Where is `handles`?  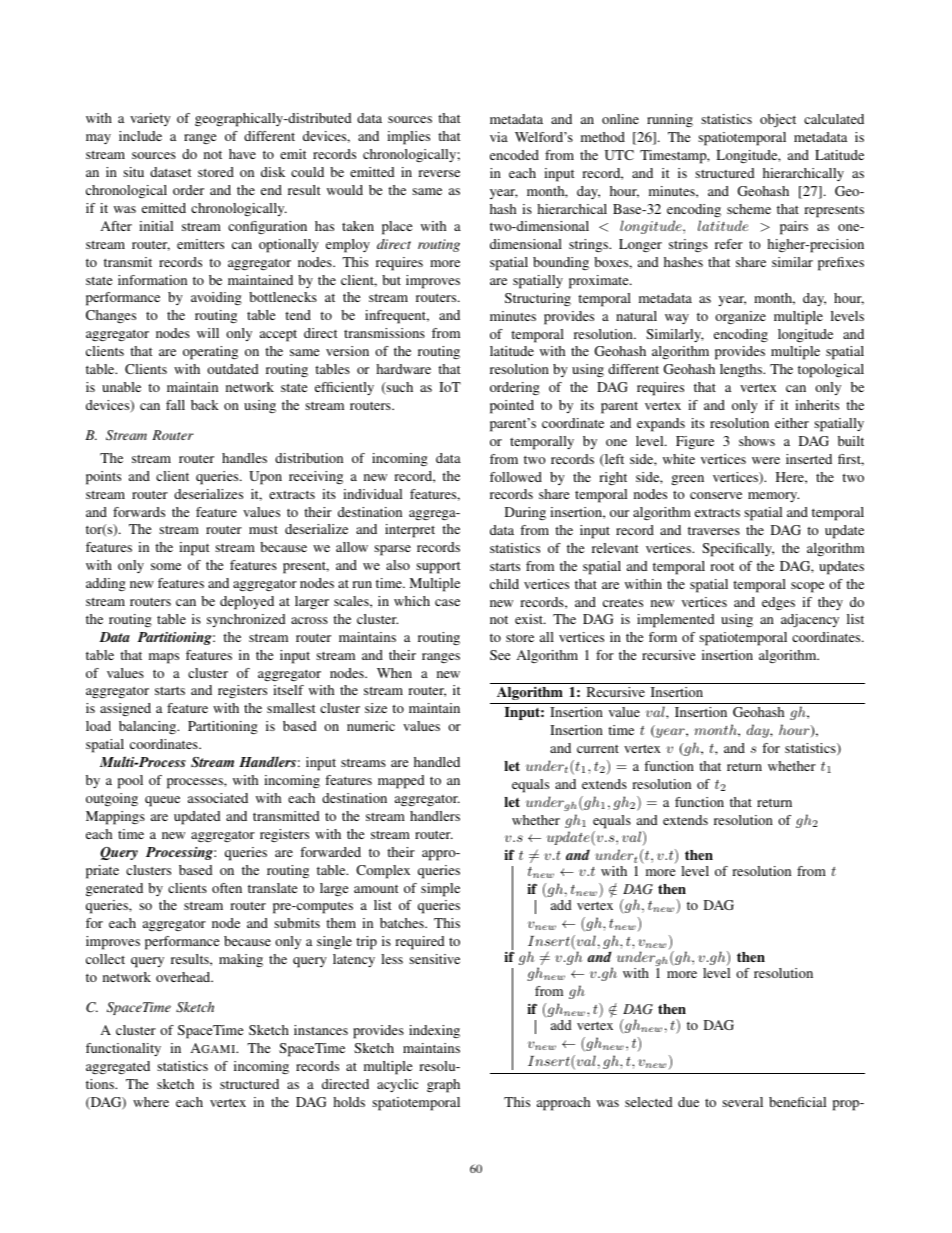
handles is located at coordinates (244, 458).
